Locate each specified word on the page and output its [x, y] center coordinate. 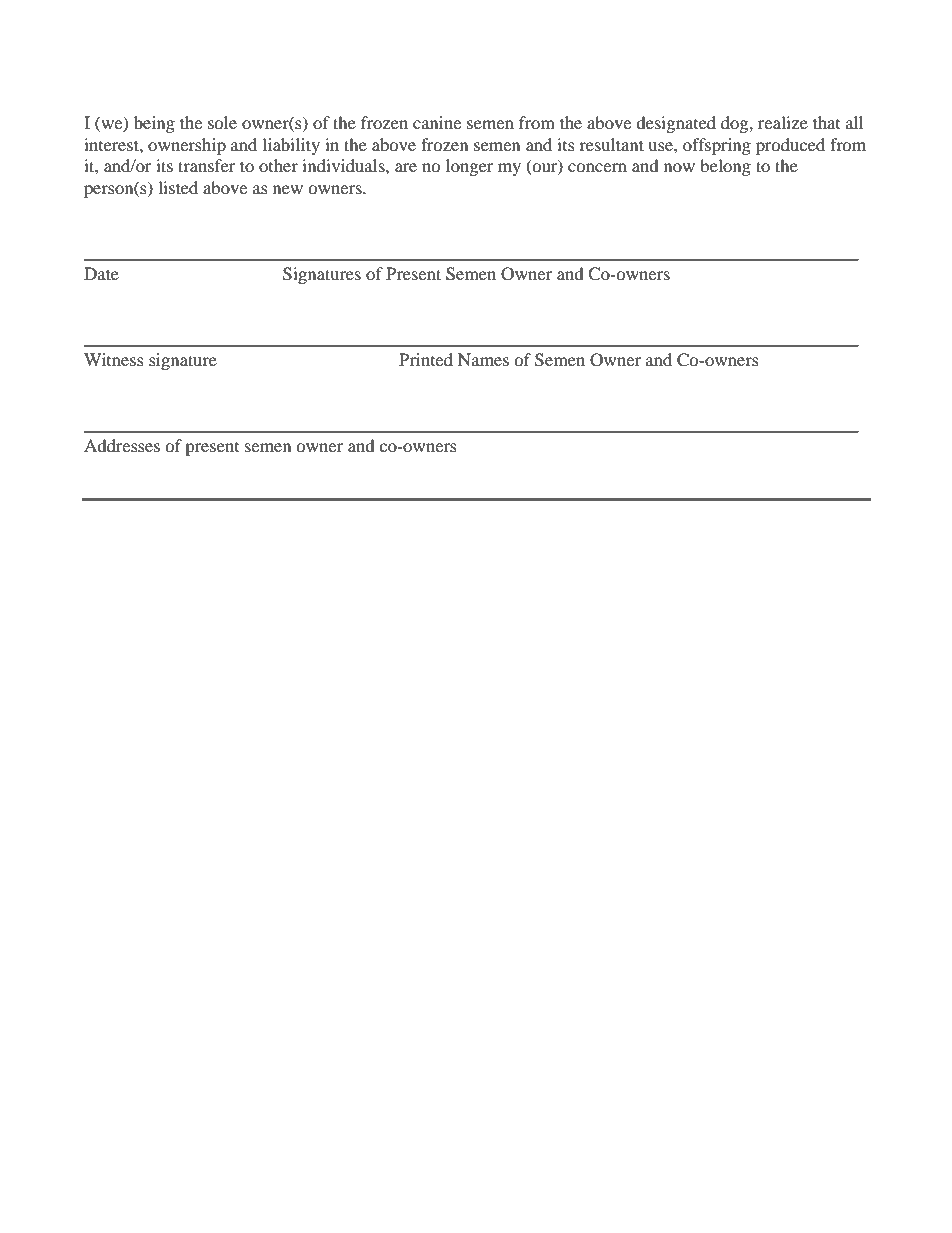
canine [437, 122]
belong [725, 167]
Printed [426, 359]
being [154, 124]
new [288, 189]
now [679, 167]
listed [178, 187]
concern [597, 167]
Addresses [122, 445]
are [406, 167]
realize [783, 122]
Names [483, 359]
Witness [114, 359]
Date [101, 273]
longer [470, 167]
